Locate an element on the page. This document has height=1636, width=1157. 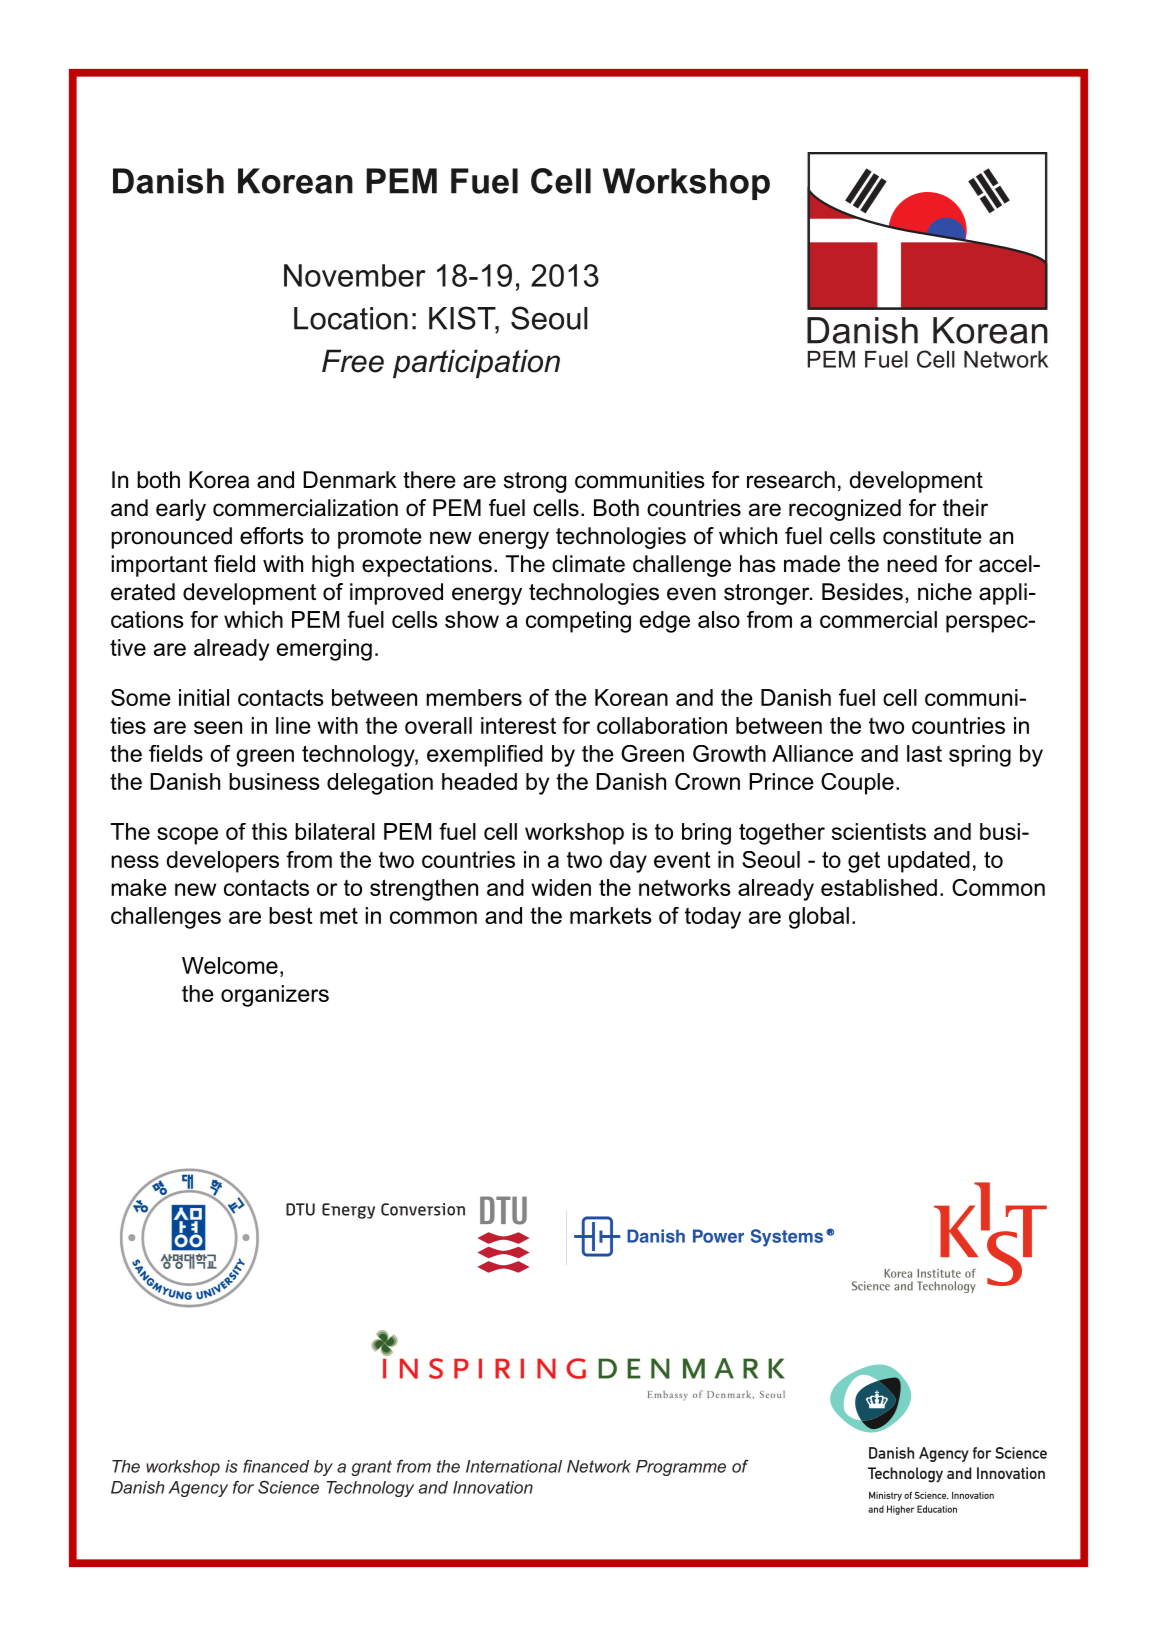
participation is located at coordinates (476, 363).
